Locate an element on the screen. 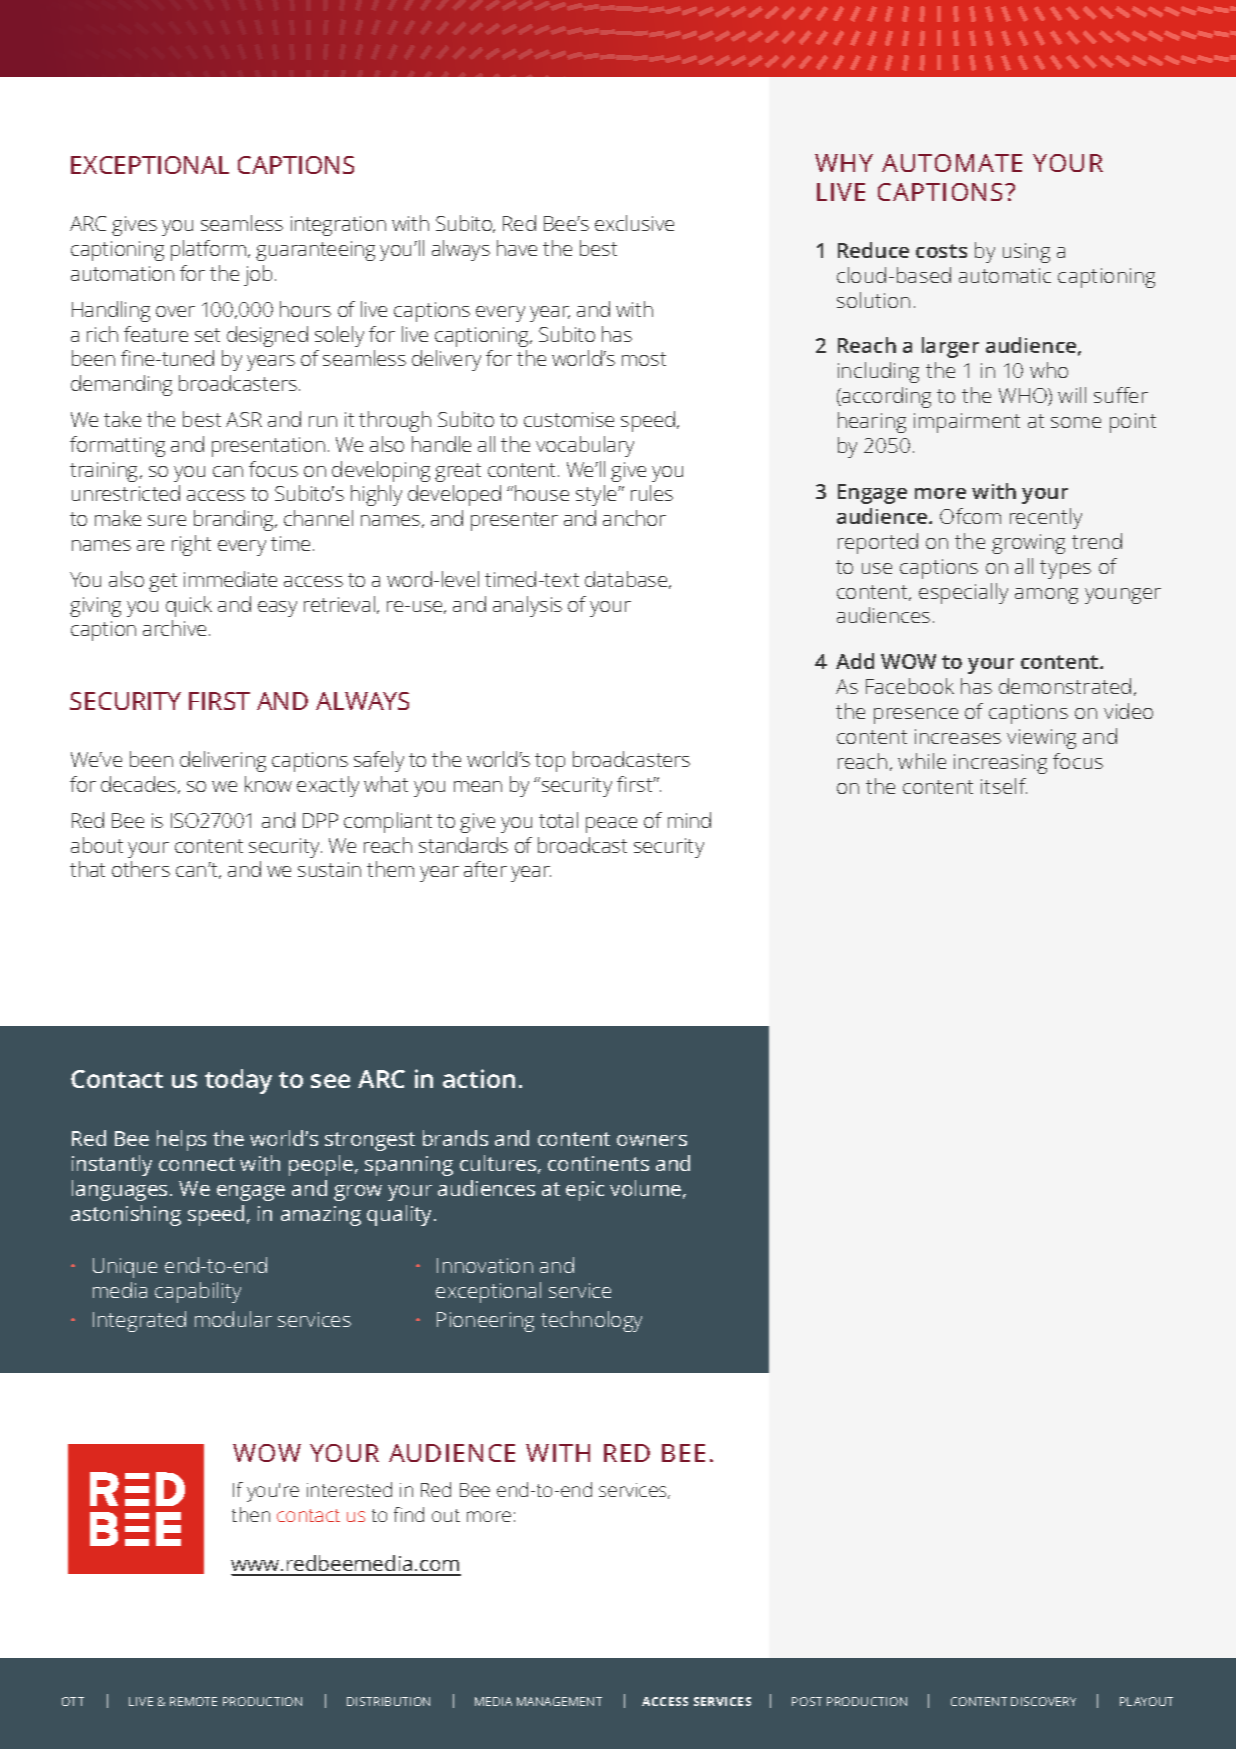 The image size is (1236, 1749). using is located at coordinates (1026, 253).
